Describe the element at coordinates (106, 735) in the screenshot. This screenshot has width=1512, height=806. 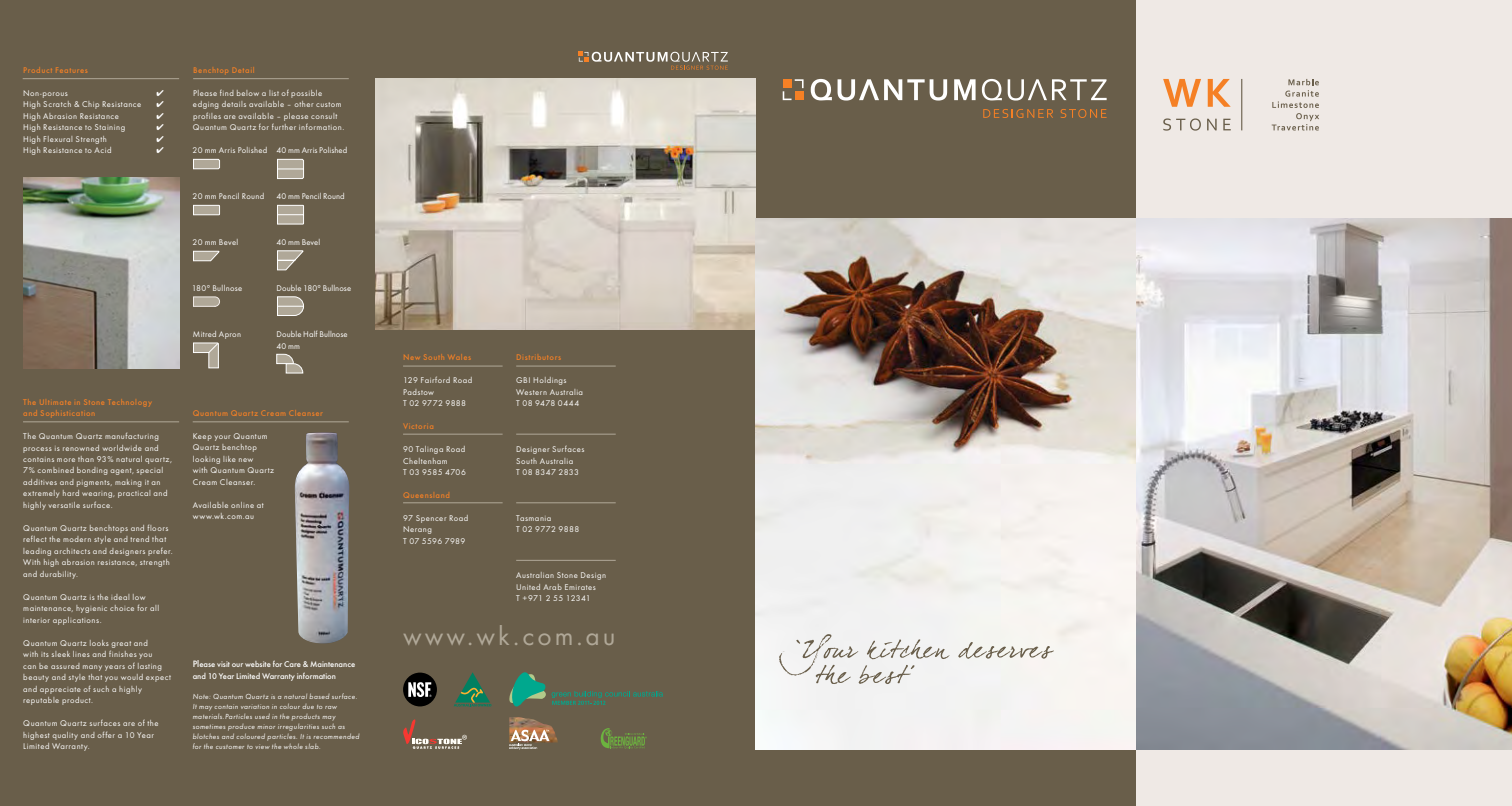
I see `offer` at that location.
